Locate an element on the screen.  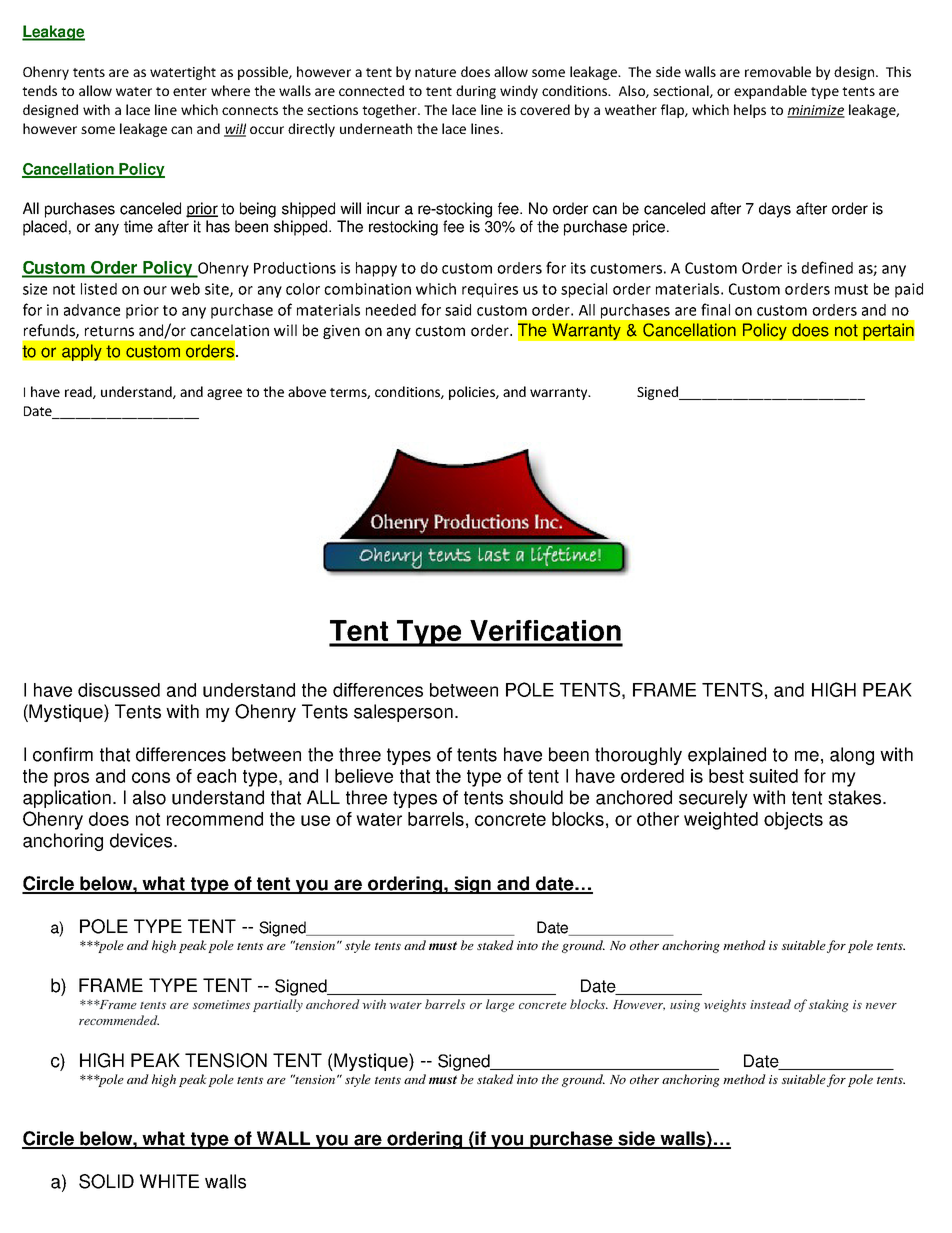
discussed is located at coordinates (119, 690).
